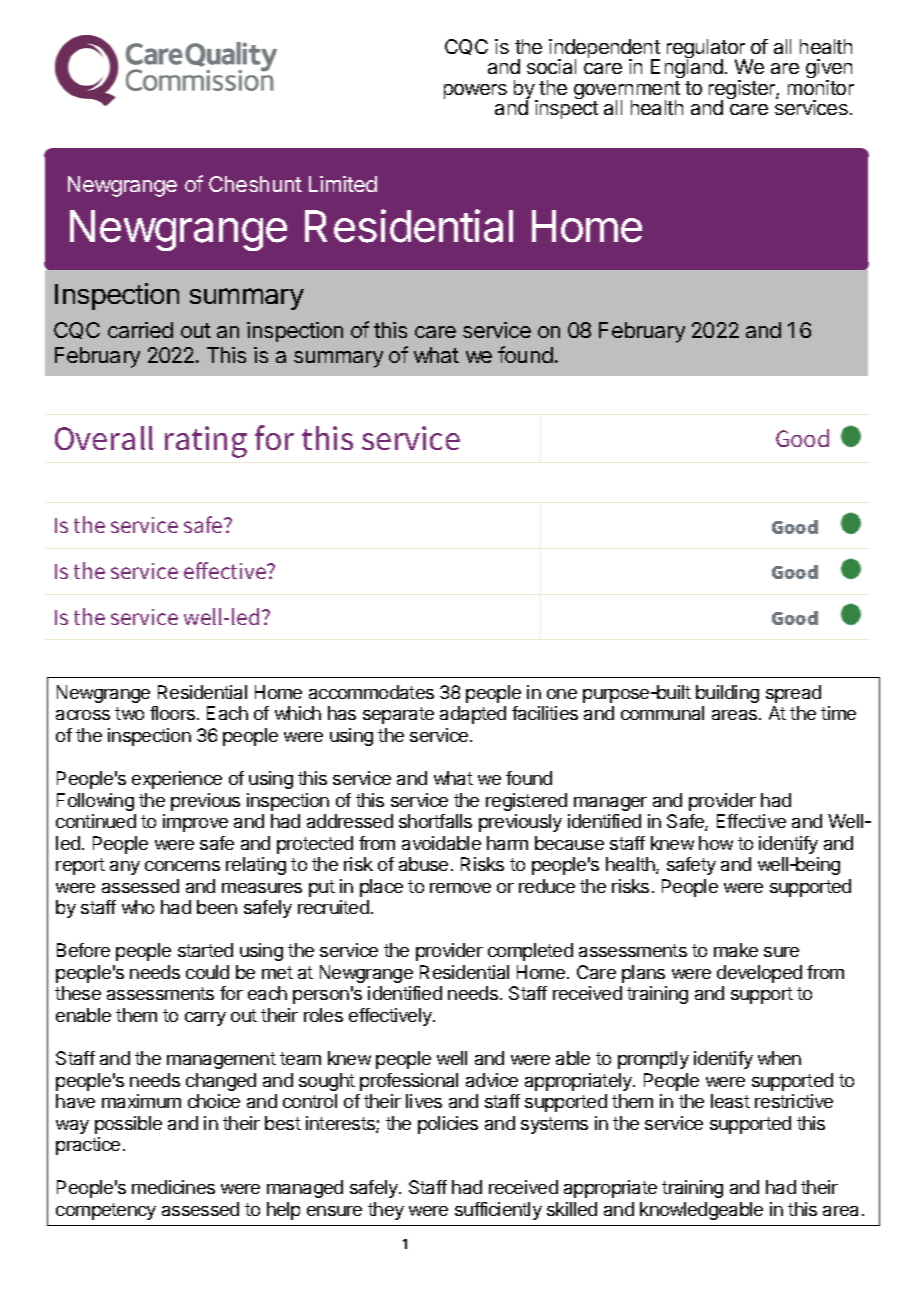 The width and height of the screenshot is (924, 1308). Describe the element at coordinates (727, 694) in the screenshot. I see `building` at that location.
